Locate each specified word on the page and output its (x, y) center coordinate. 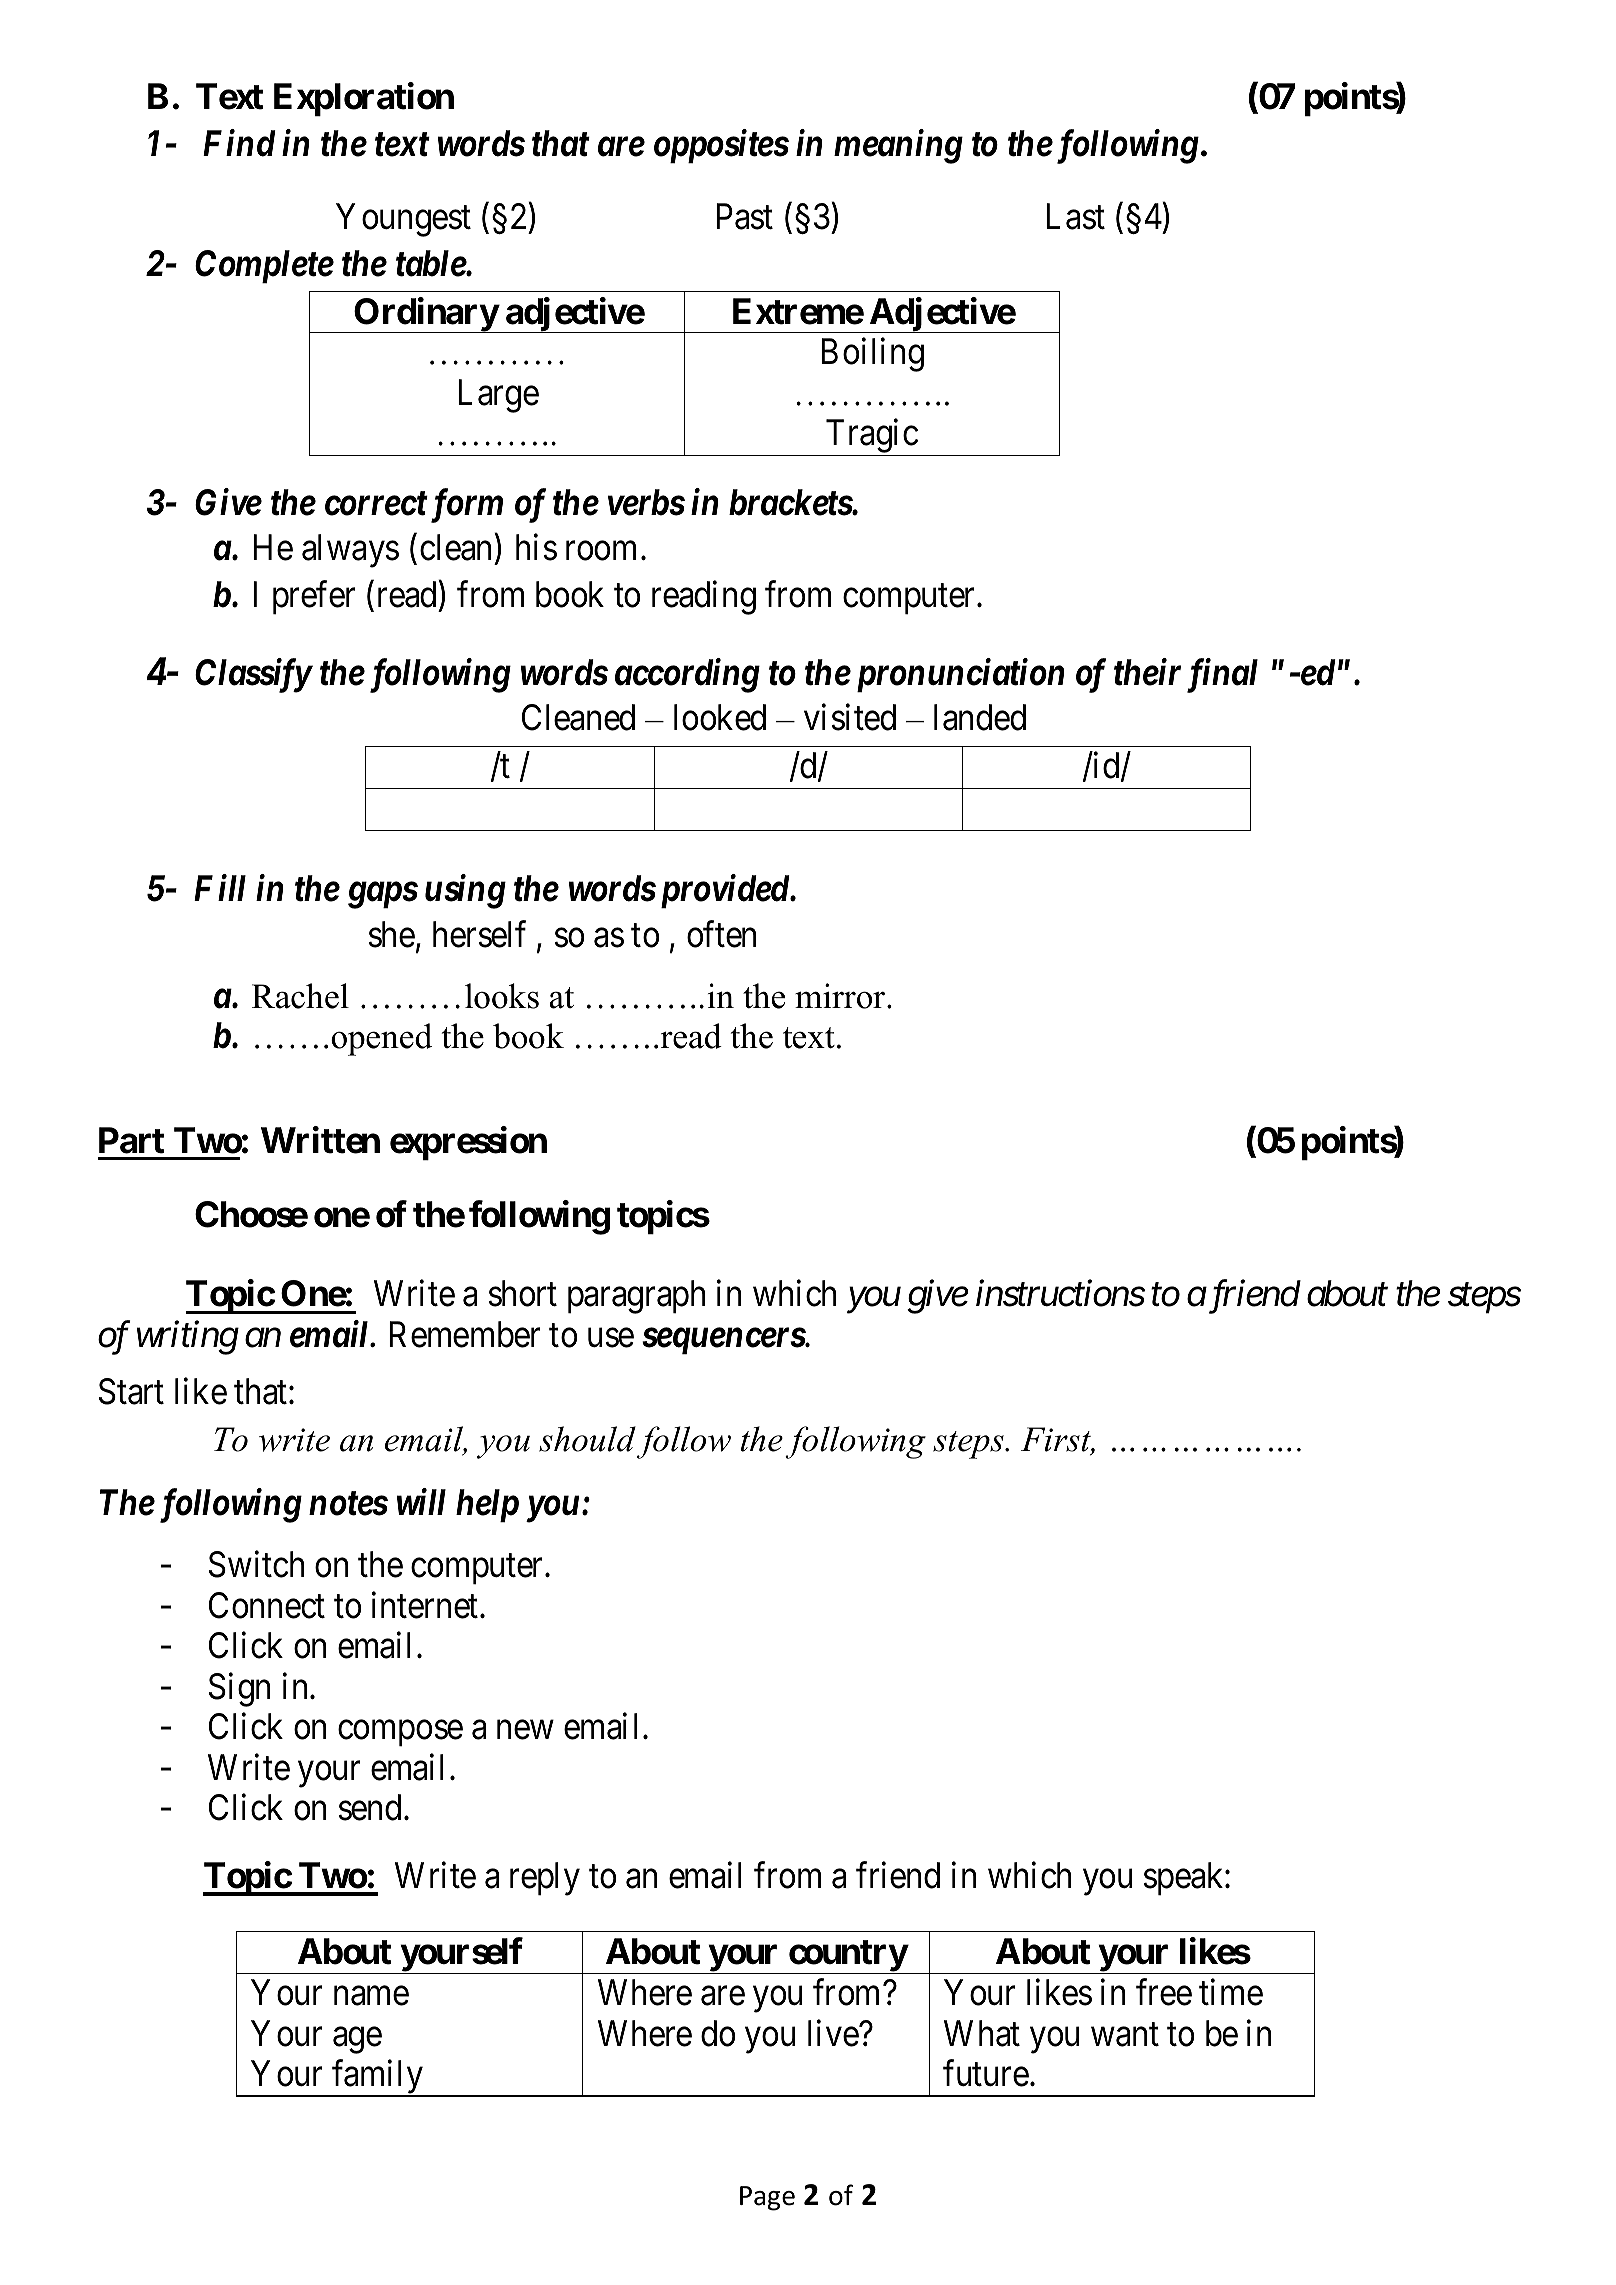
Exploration (364, 100)
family (378, 2078)
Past (744, 216)
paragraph (636, 1297)
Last (1075, 216)
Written (320, 1140)
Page (767, 2198)
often (721, 934)
